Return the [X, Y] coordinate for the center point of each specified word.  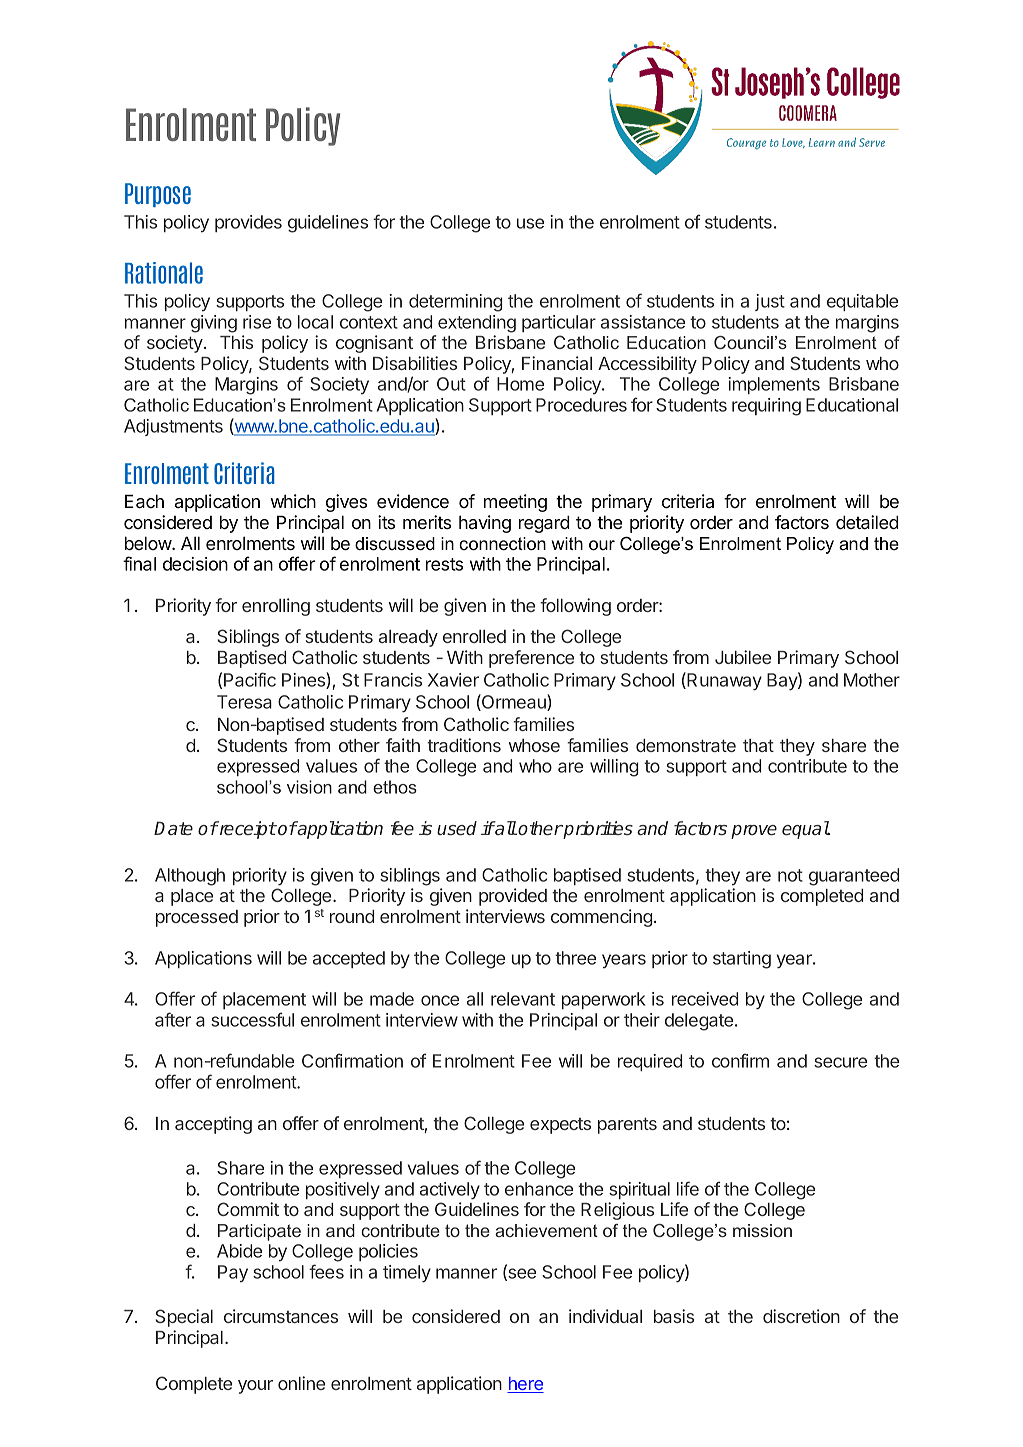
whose [534, 745]
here [525, 1385]
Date [173, 829]
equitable [862, 302]
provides [248, 223]
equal [806, 830]
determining [455, 303]
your [255, 1387]
